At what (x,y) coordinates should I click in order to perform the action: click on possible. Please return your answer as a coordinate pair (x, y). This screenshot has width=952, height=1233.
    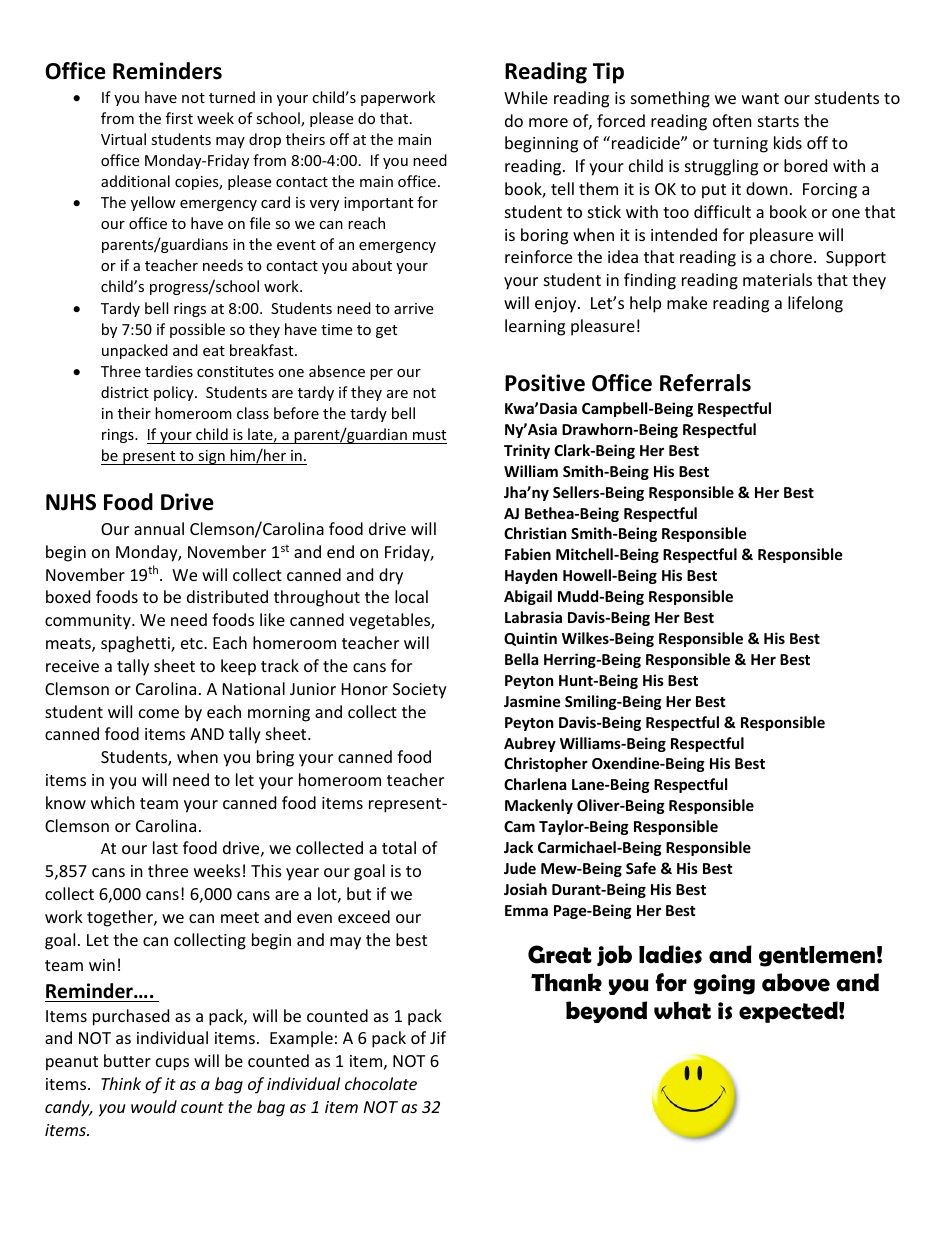
    Looking at the image, I should click on (197, 330).
